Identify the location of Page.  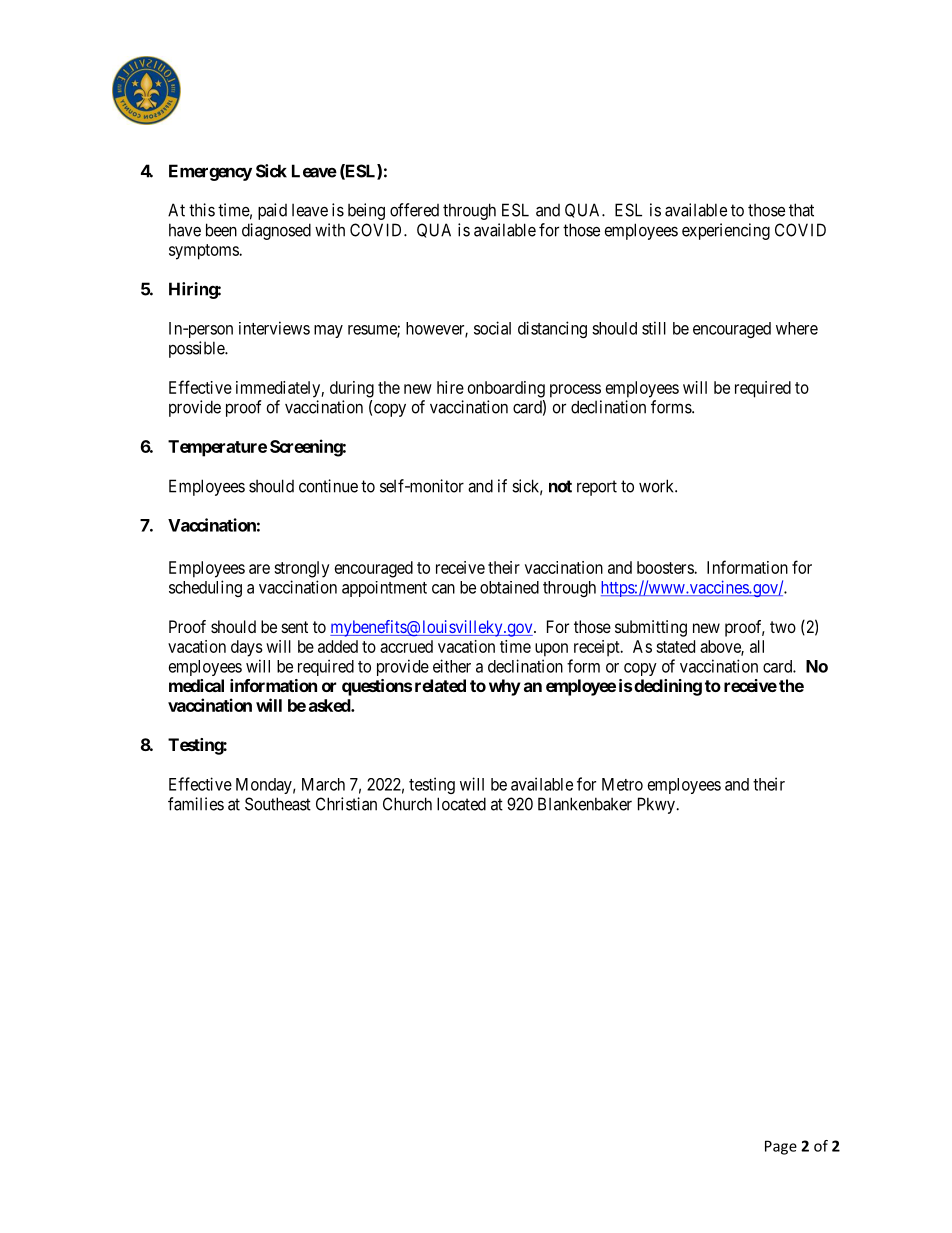
(781, 1147).
